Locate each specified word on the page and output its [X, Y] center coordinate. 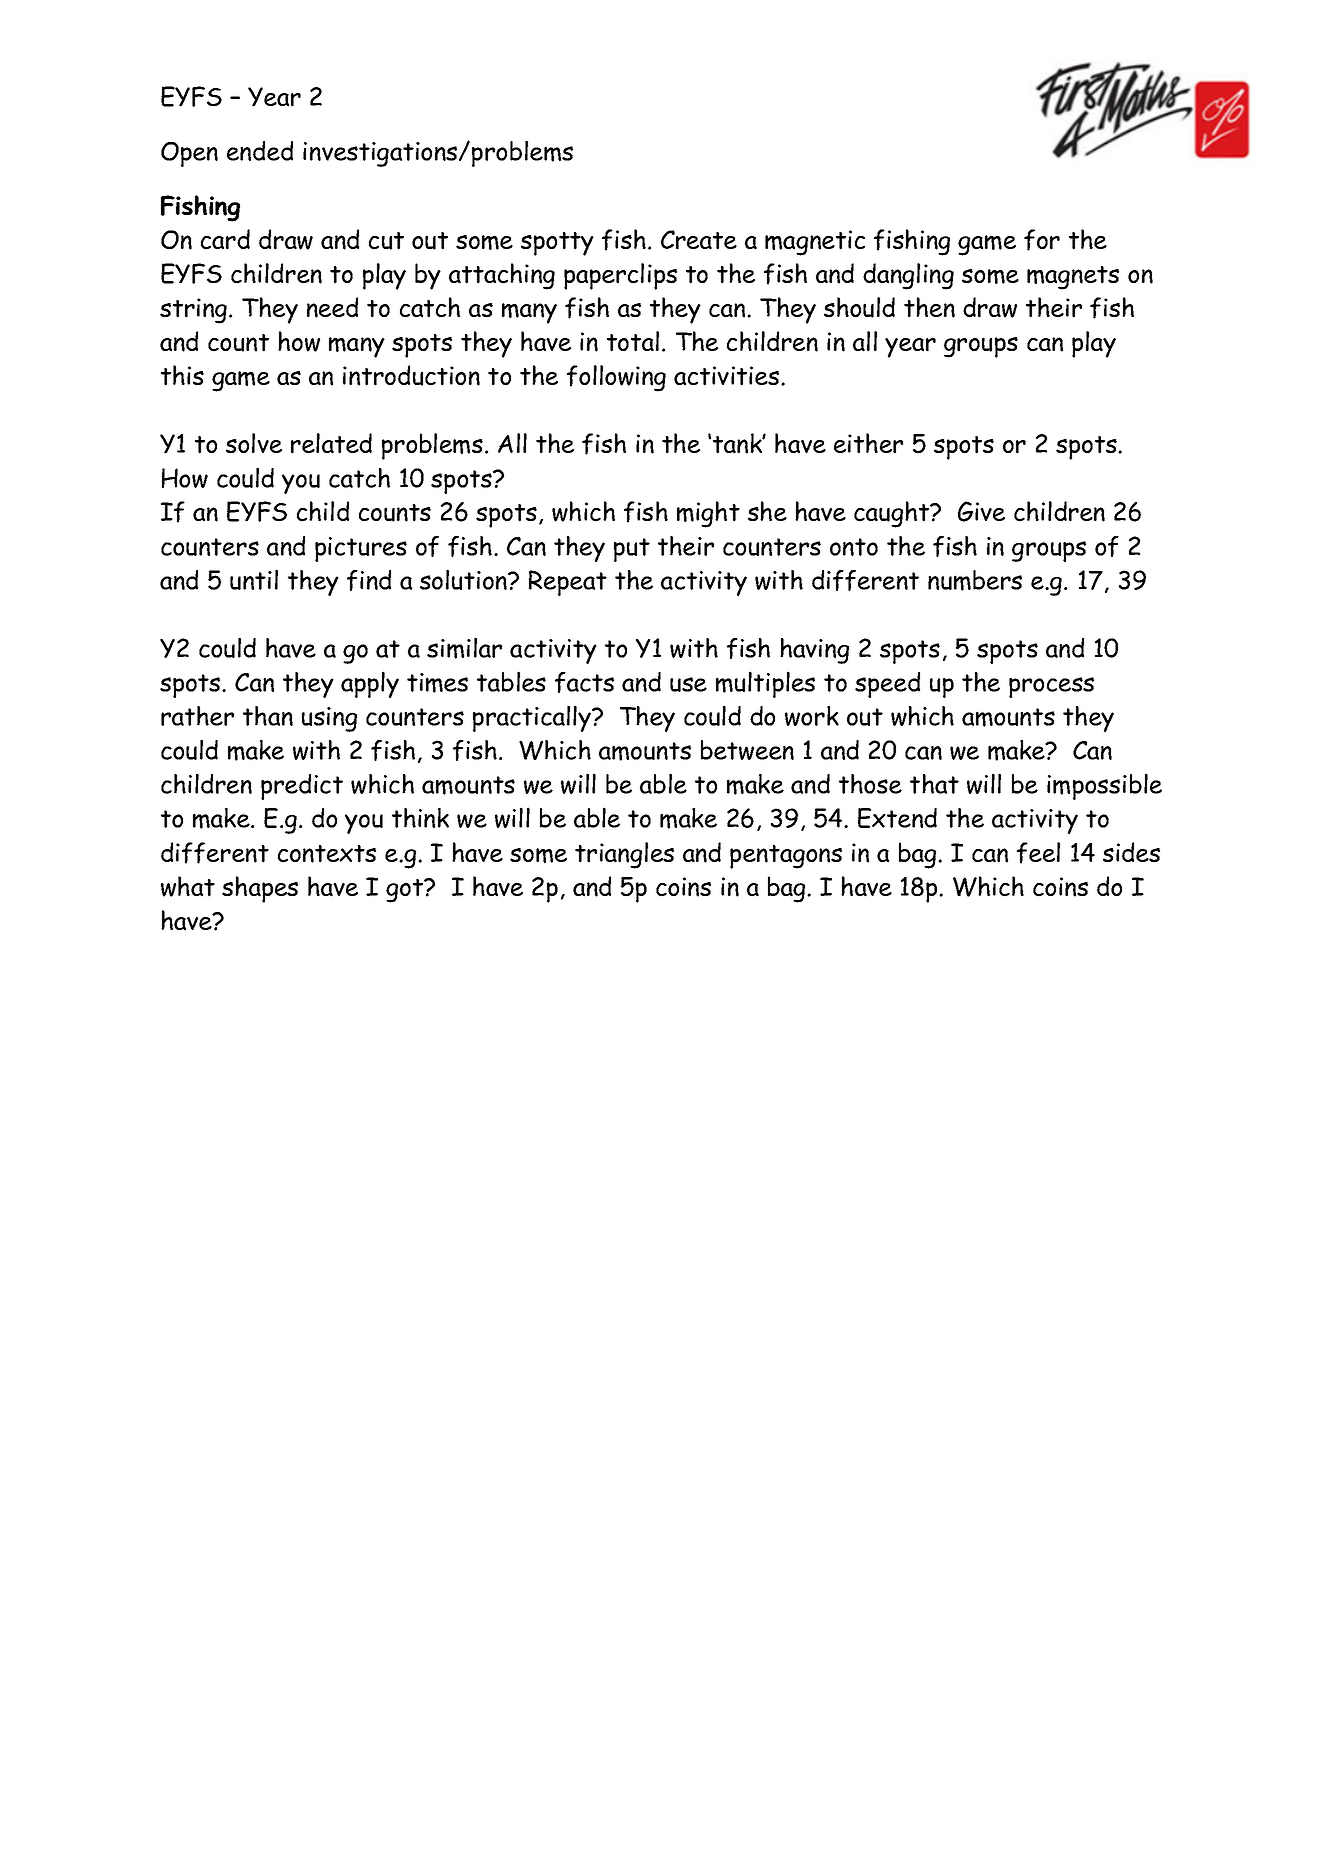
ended [260, 151]
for [1042, 240]
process [1051, 687]
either [868, 443]
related [331, 443]
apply [370, 684]
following [616, 378]
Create [699, 240]
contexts [327, 854]
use [688, 684]
